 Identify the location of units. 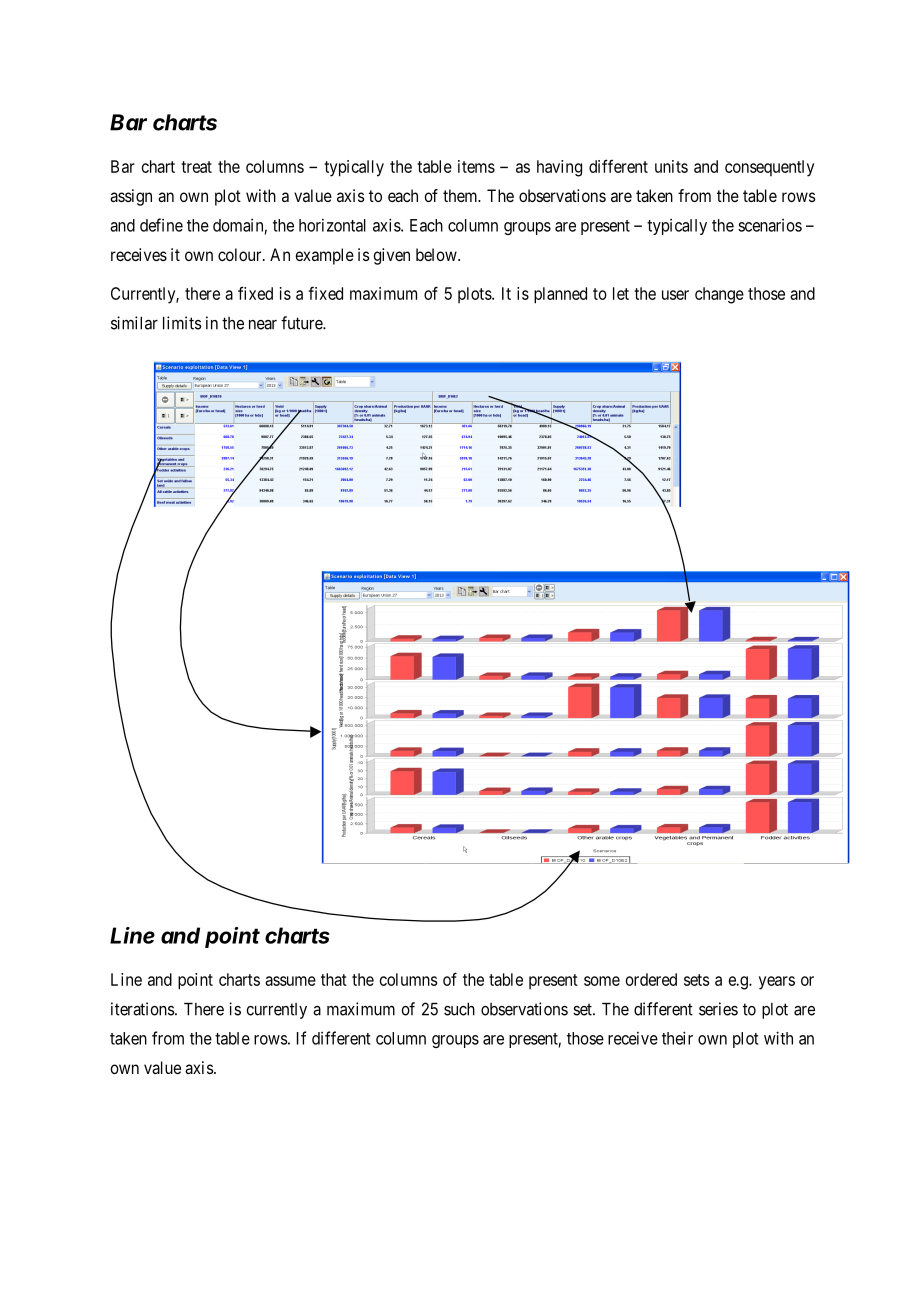
(671, 166).
